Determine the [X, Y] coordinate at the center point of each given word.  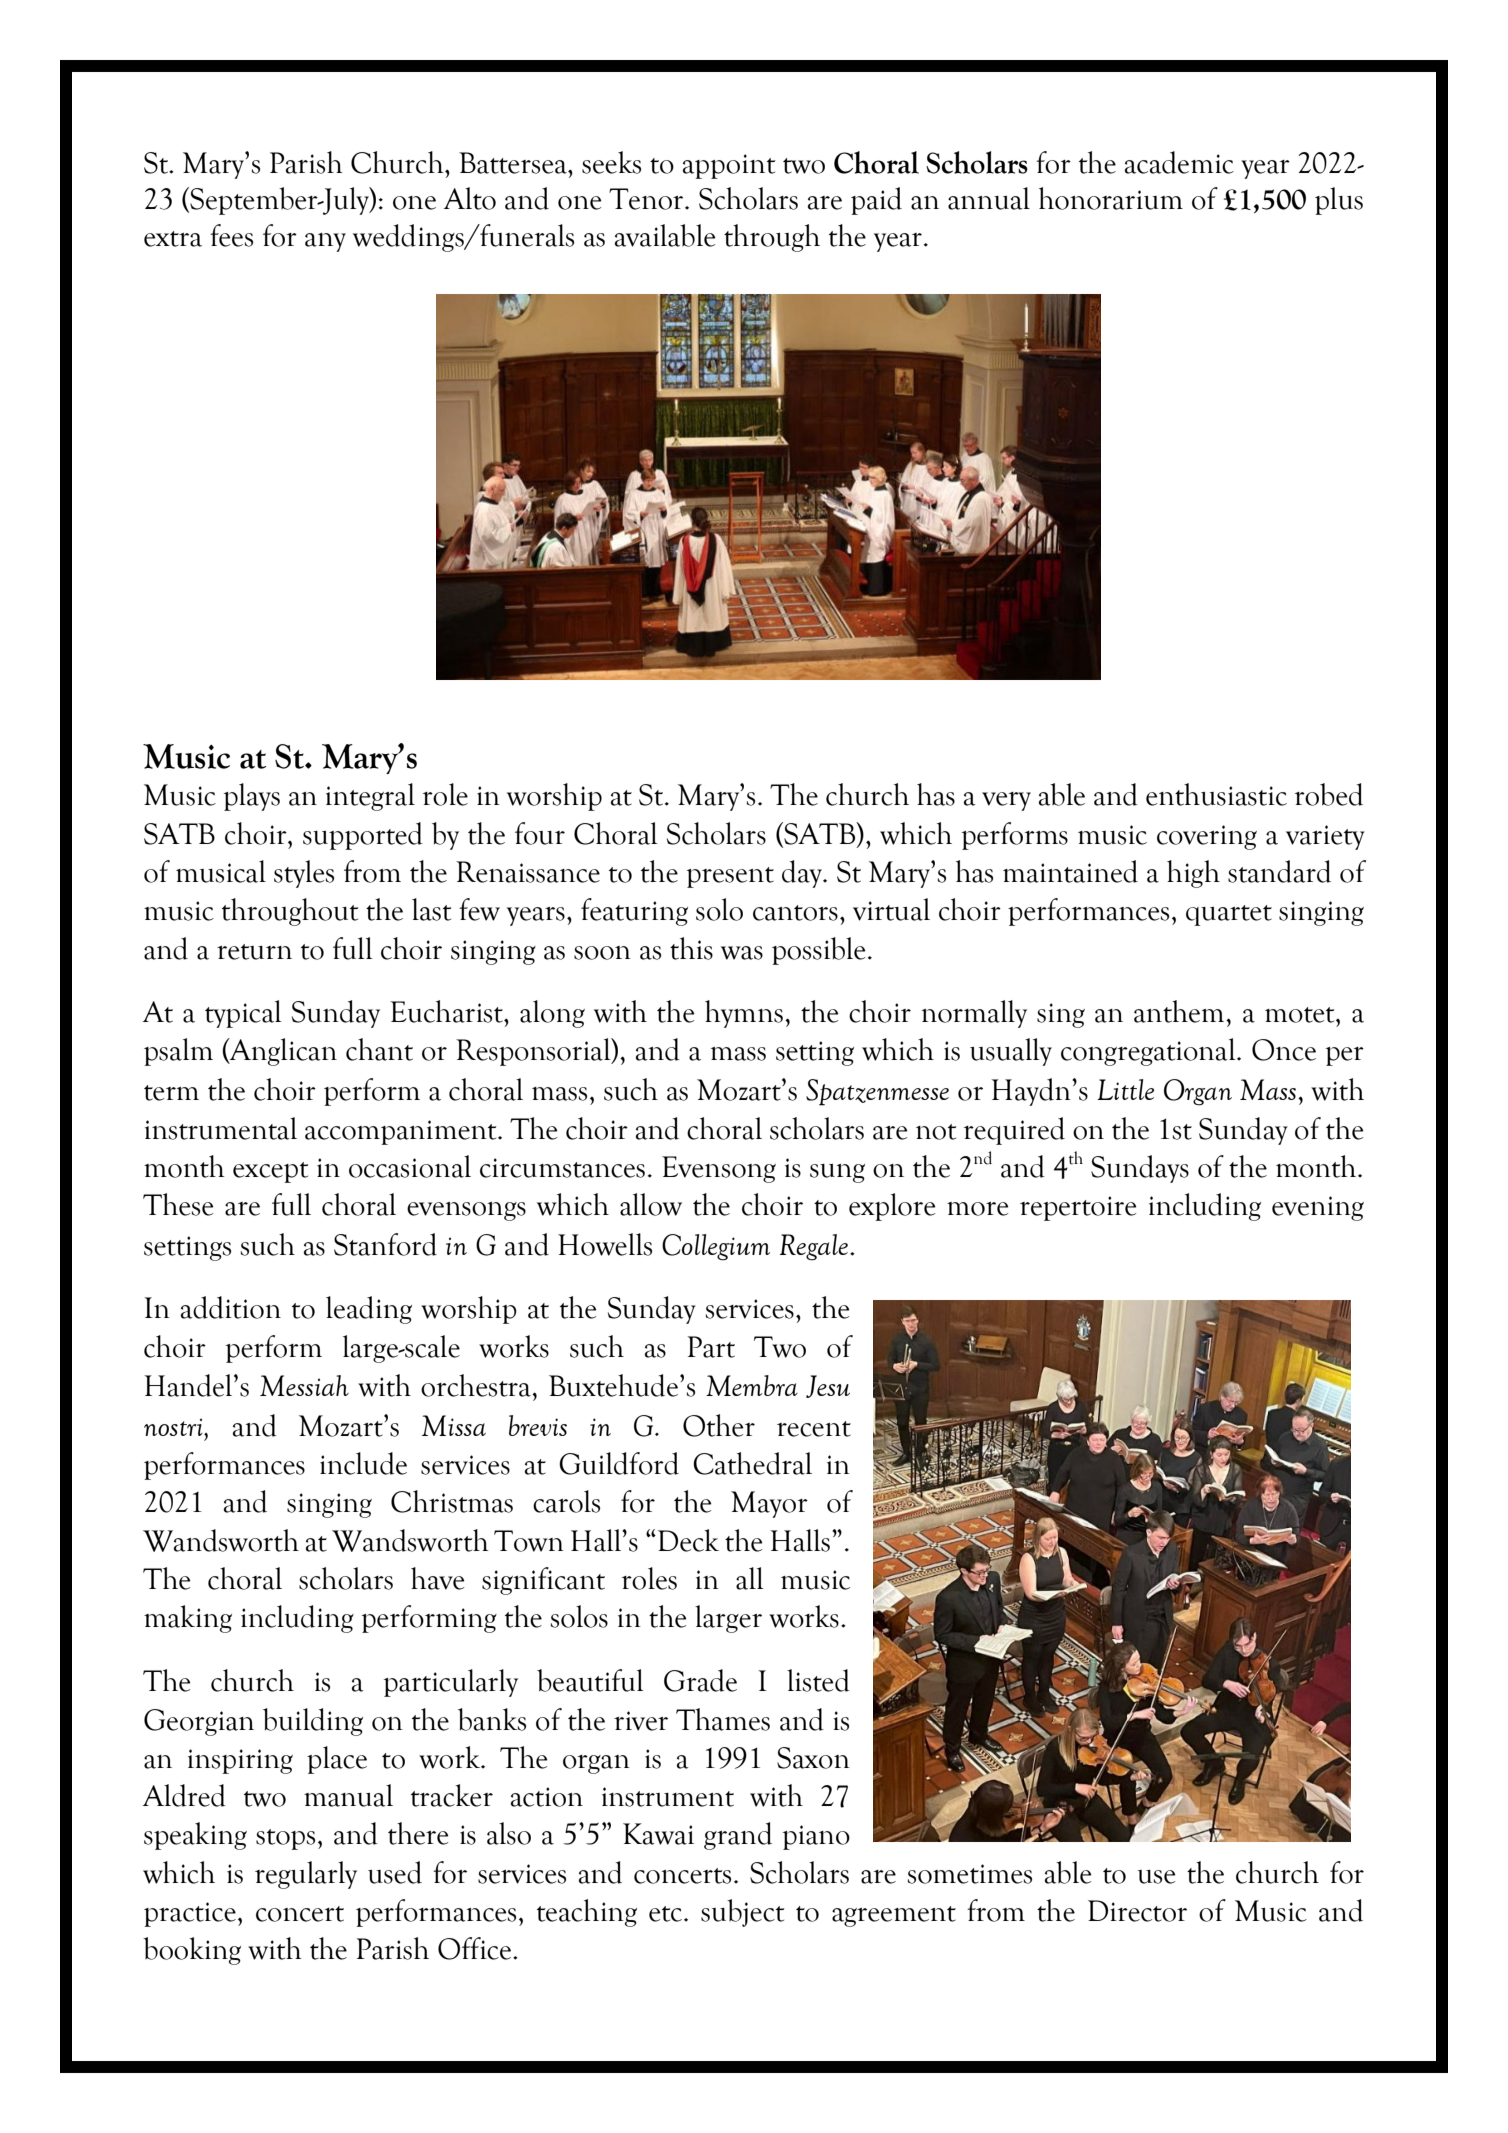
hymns [744, 1014]
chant [379, 1049]
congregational [1149, 1052]
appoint [729, 166]
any [325, 242]
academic [1179, 162]
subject [742, 1913]
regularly [306, 1875]
